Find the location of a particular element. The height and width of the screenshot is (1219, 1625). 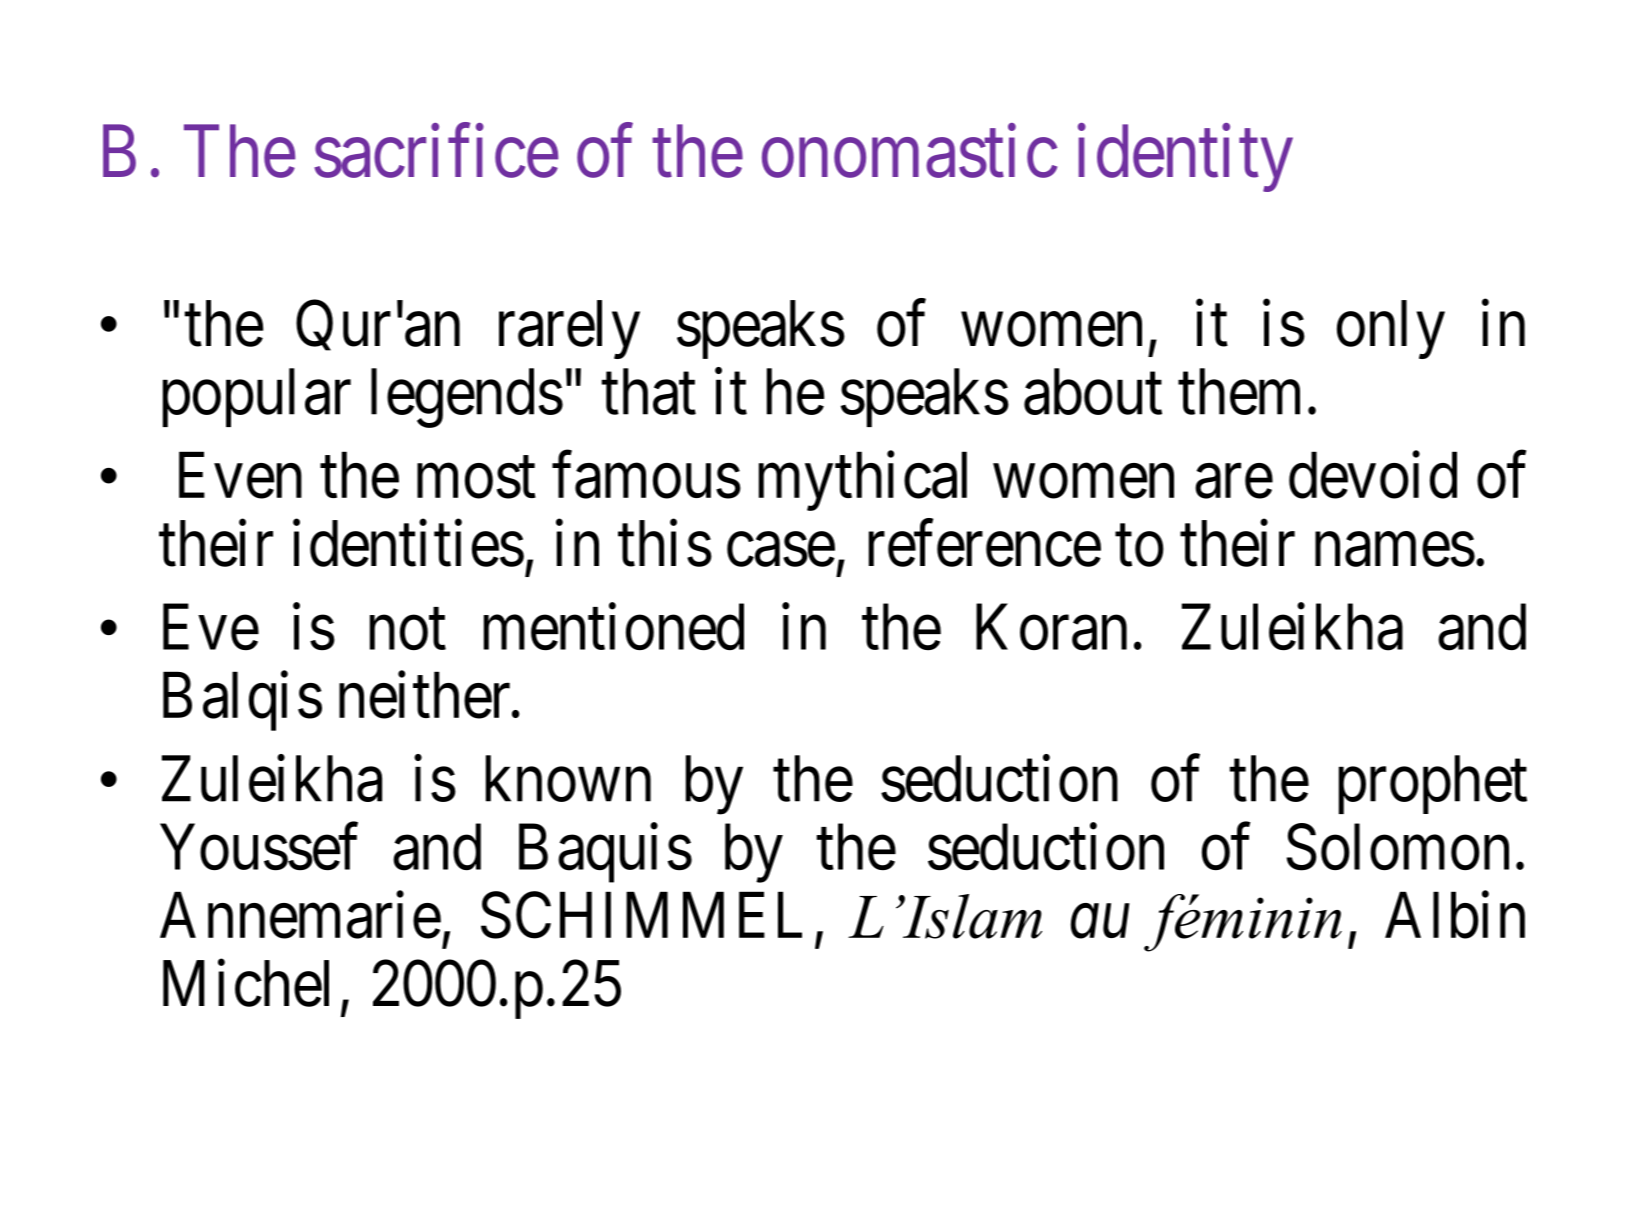

devoid is located at coordinates (1373, 475).
